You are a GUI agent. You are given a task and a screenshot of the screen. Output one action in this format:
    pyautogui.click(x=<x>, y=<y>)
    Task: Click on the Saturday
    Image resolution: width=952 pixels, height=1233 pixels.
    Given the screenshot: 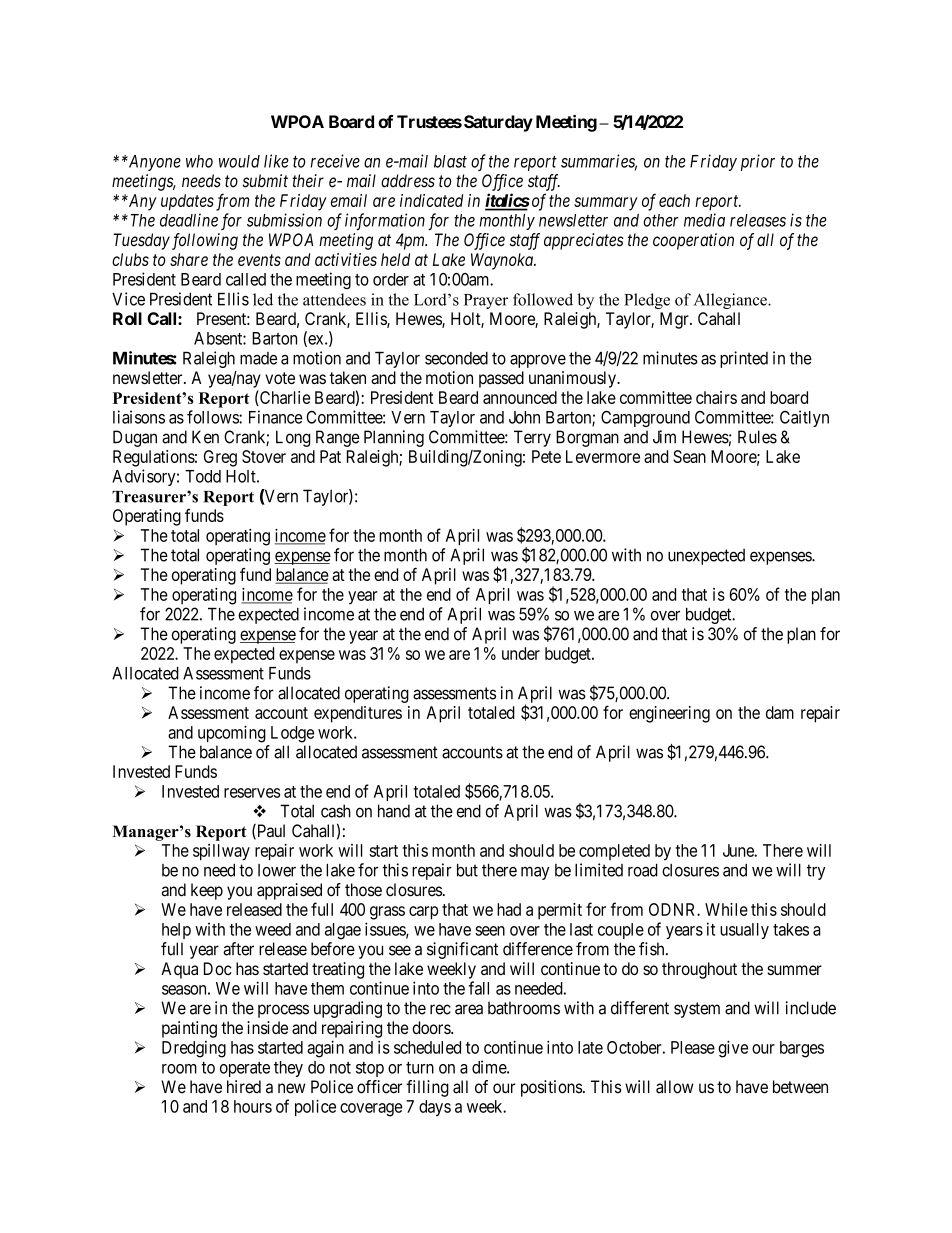 What is the action you would take?
    pyautogui.click(x=498, y=123)
